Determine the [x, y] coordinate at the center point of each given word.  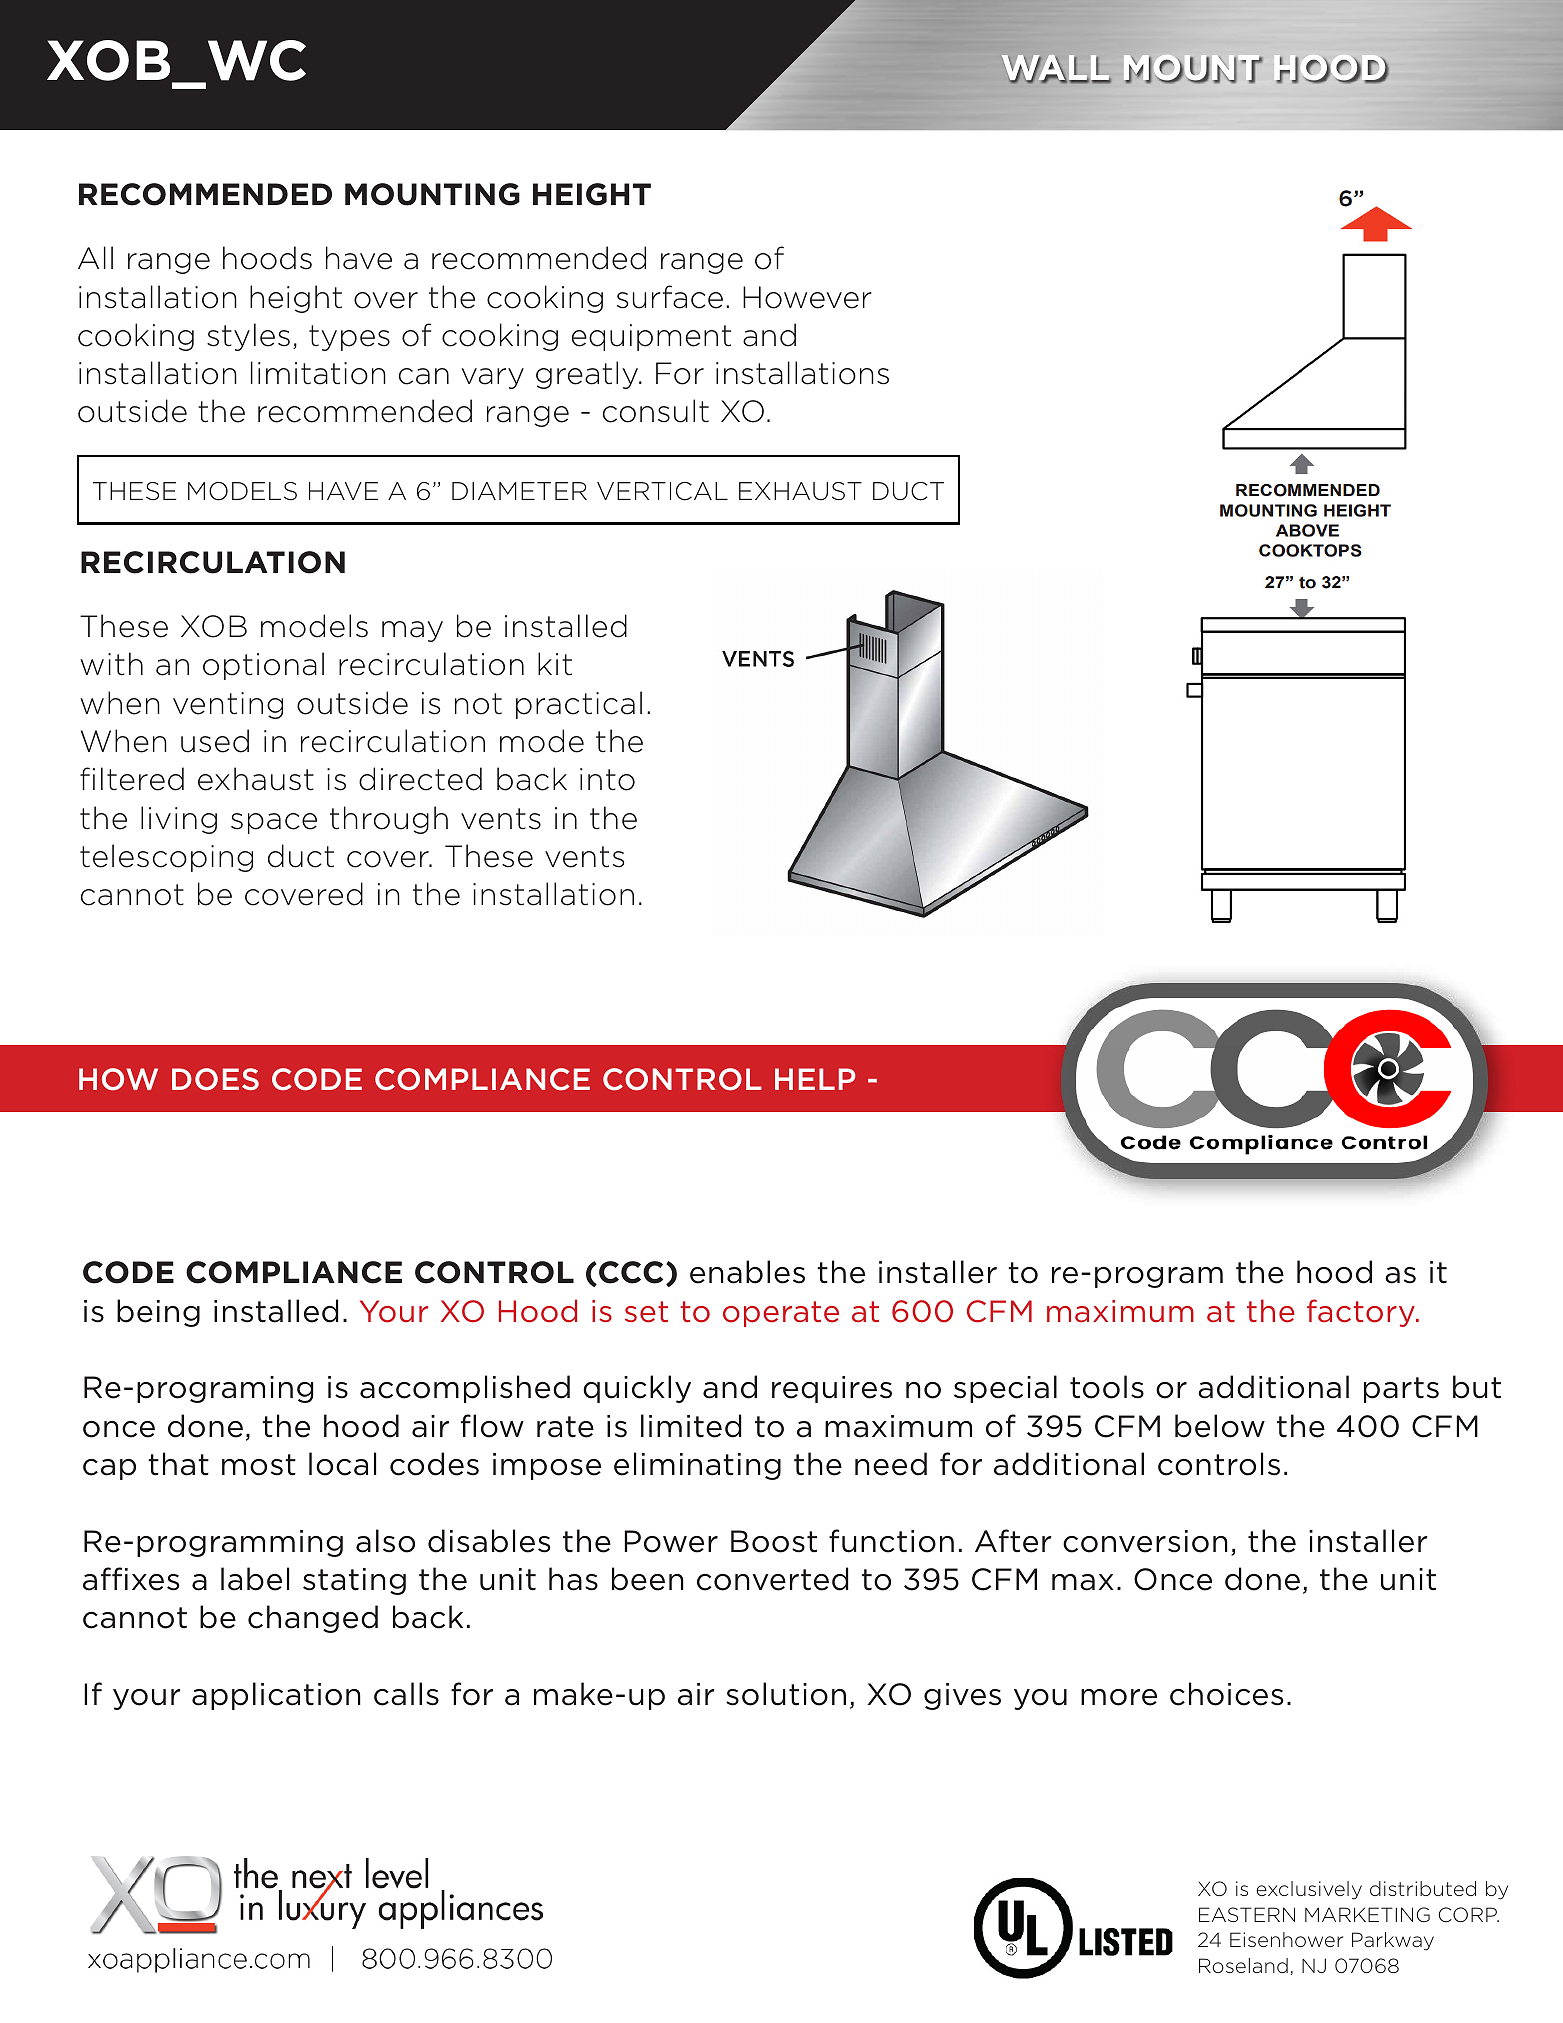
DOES [215, 1079]
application [276, 1696]
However [807, 297]
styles [248, 337]
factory [1362, 1313]
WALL [1056, 69]
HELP [815, 1079]
